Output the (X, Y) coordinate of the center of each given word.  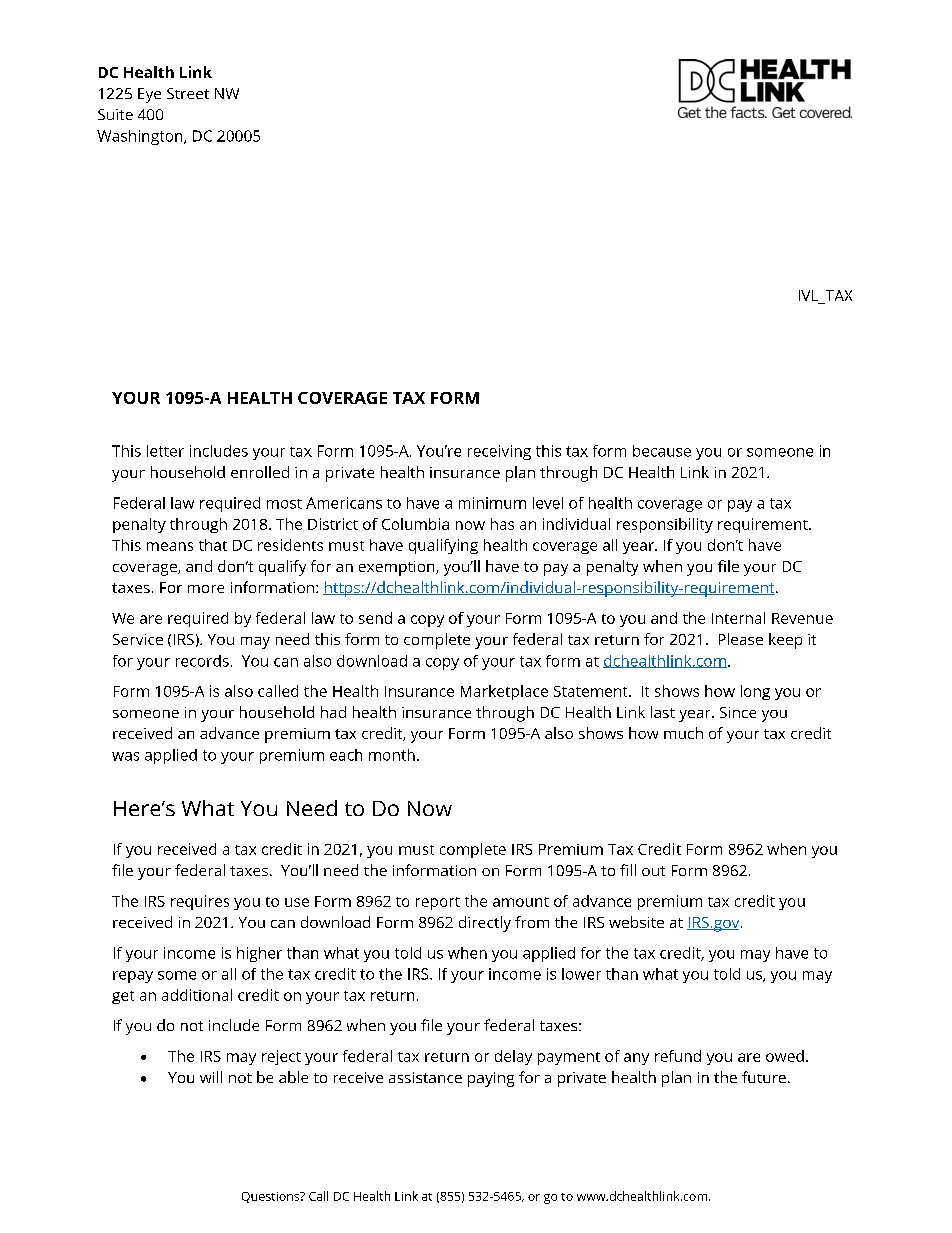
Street (188, 93)
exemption (398, 568)
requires (200, 902)
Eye (149, 95)
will (211, 1077)
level (548, 503)
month (392, 755)
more (206, 589)
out (653, 871)
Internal (738, 618)
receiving (499, 452)
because (662, 451)
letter (165, 451)
